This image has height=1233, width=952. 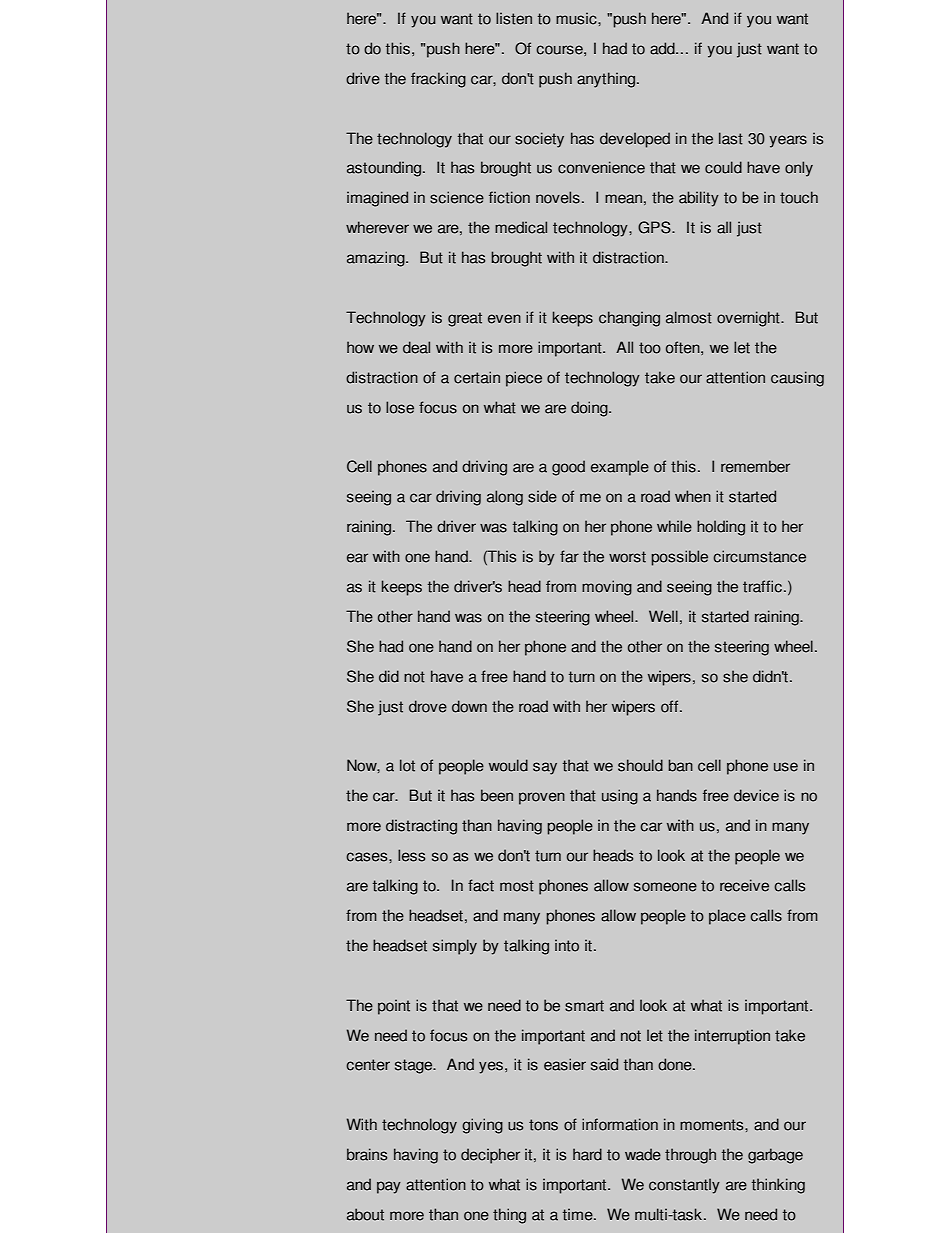 I want to click on proven, so click(x=542, y=798).
